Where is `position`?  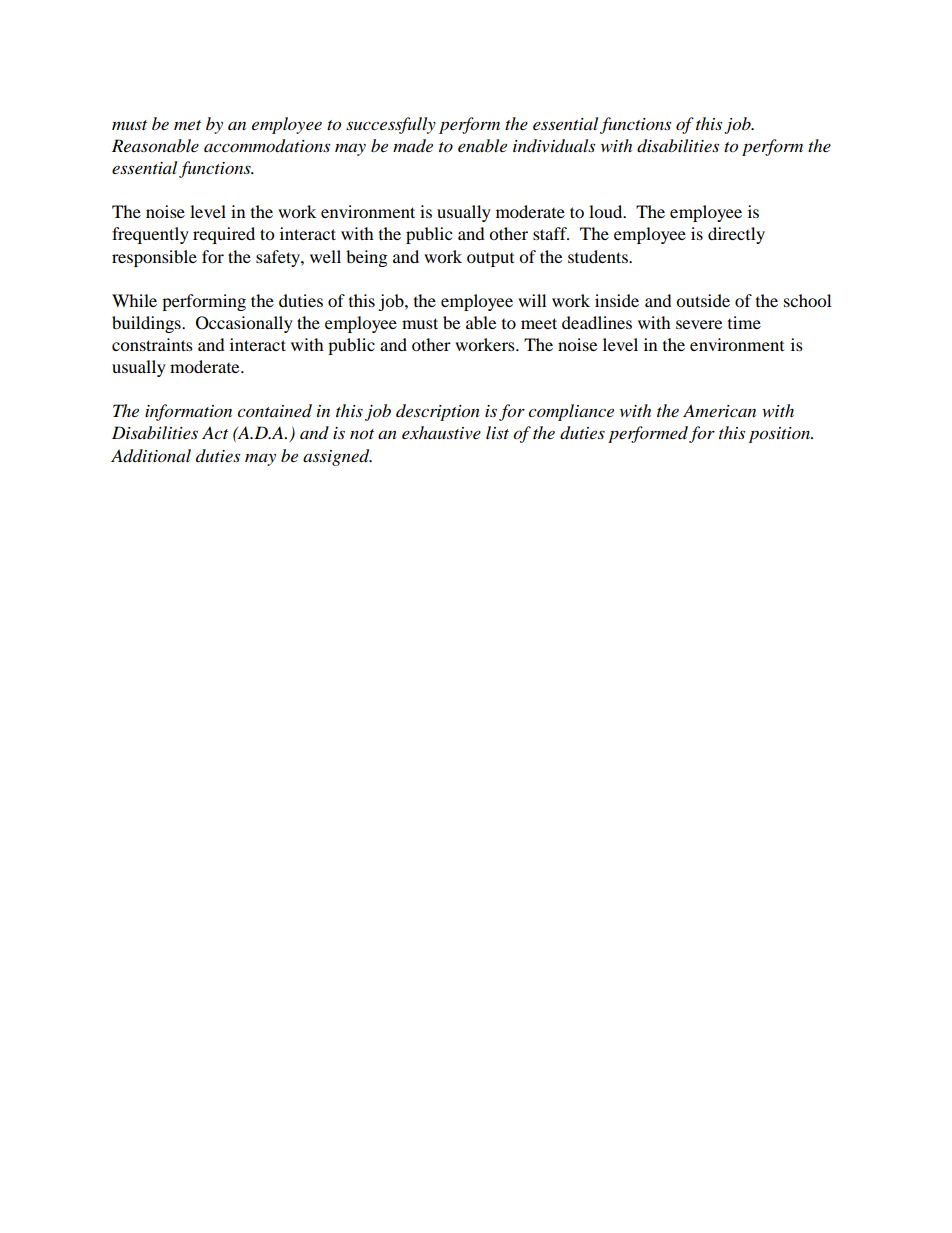
position is located at coordinates (780, 435).
